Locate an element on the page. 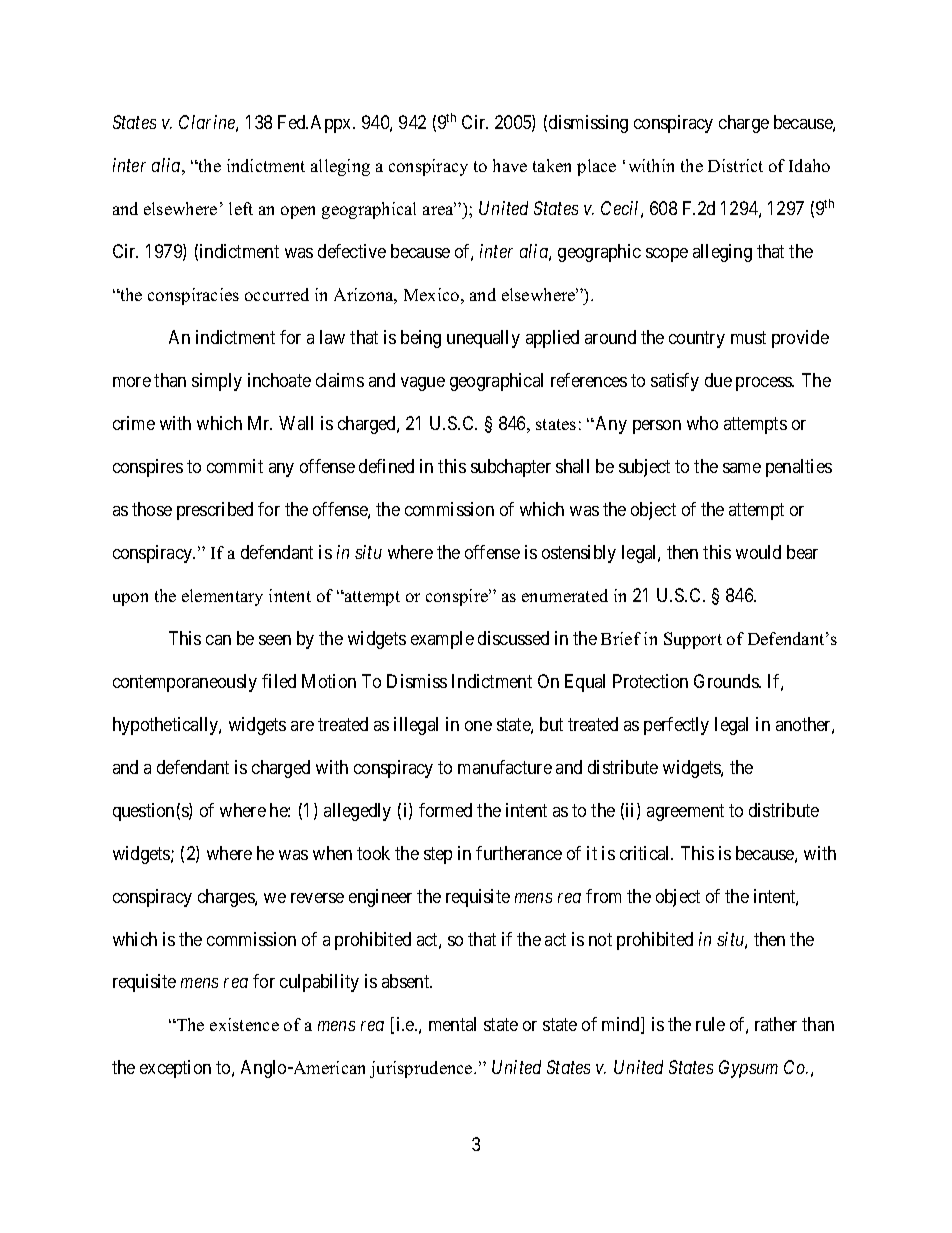 Image resolution: width=952 pixels, height=1233 pixels. who is located at coordinates (702, 423).
